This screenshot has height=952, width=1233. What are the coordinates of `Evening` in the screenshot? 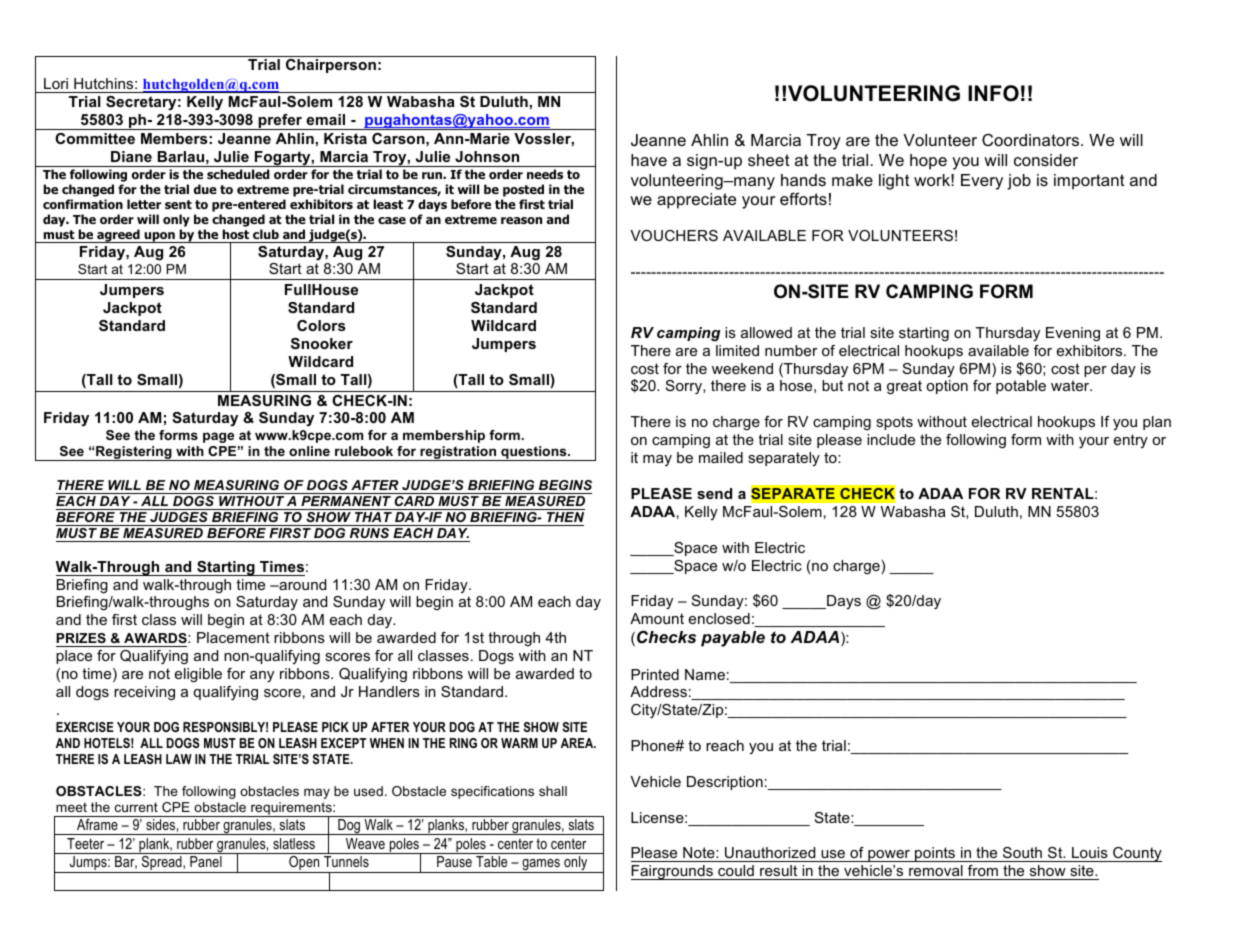 It's located at (1073, 334).
